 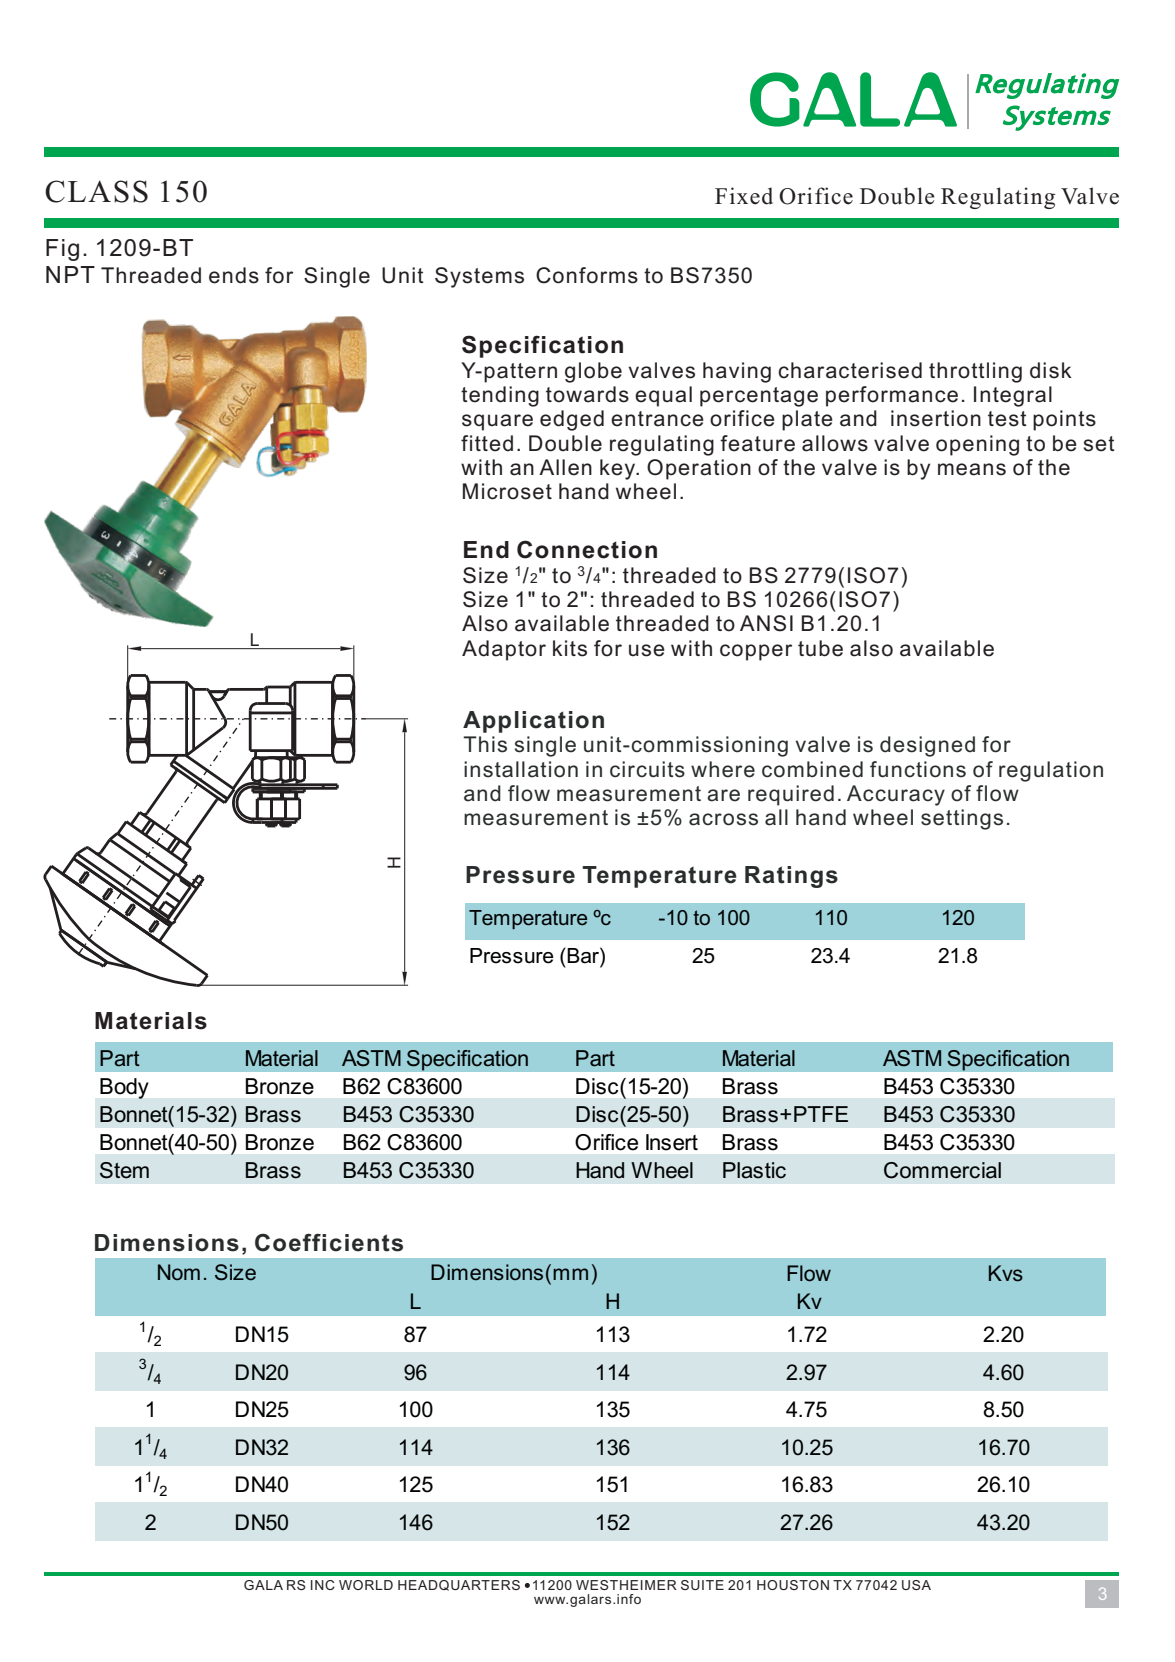 I want to click on ends, so click(x=234, y=275).
